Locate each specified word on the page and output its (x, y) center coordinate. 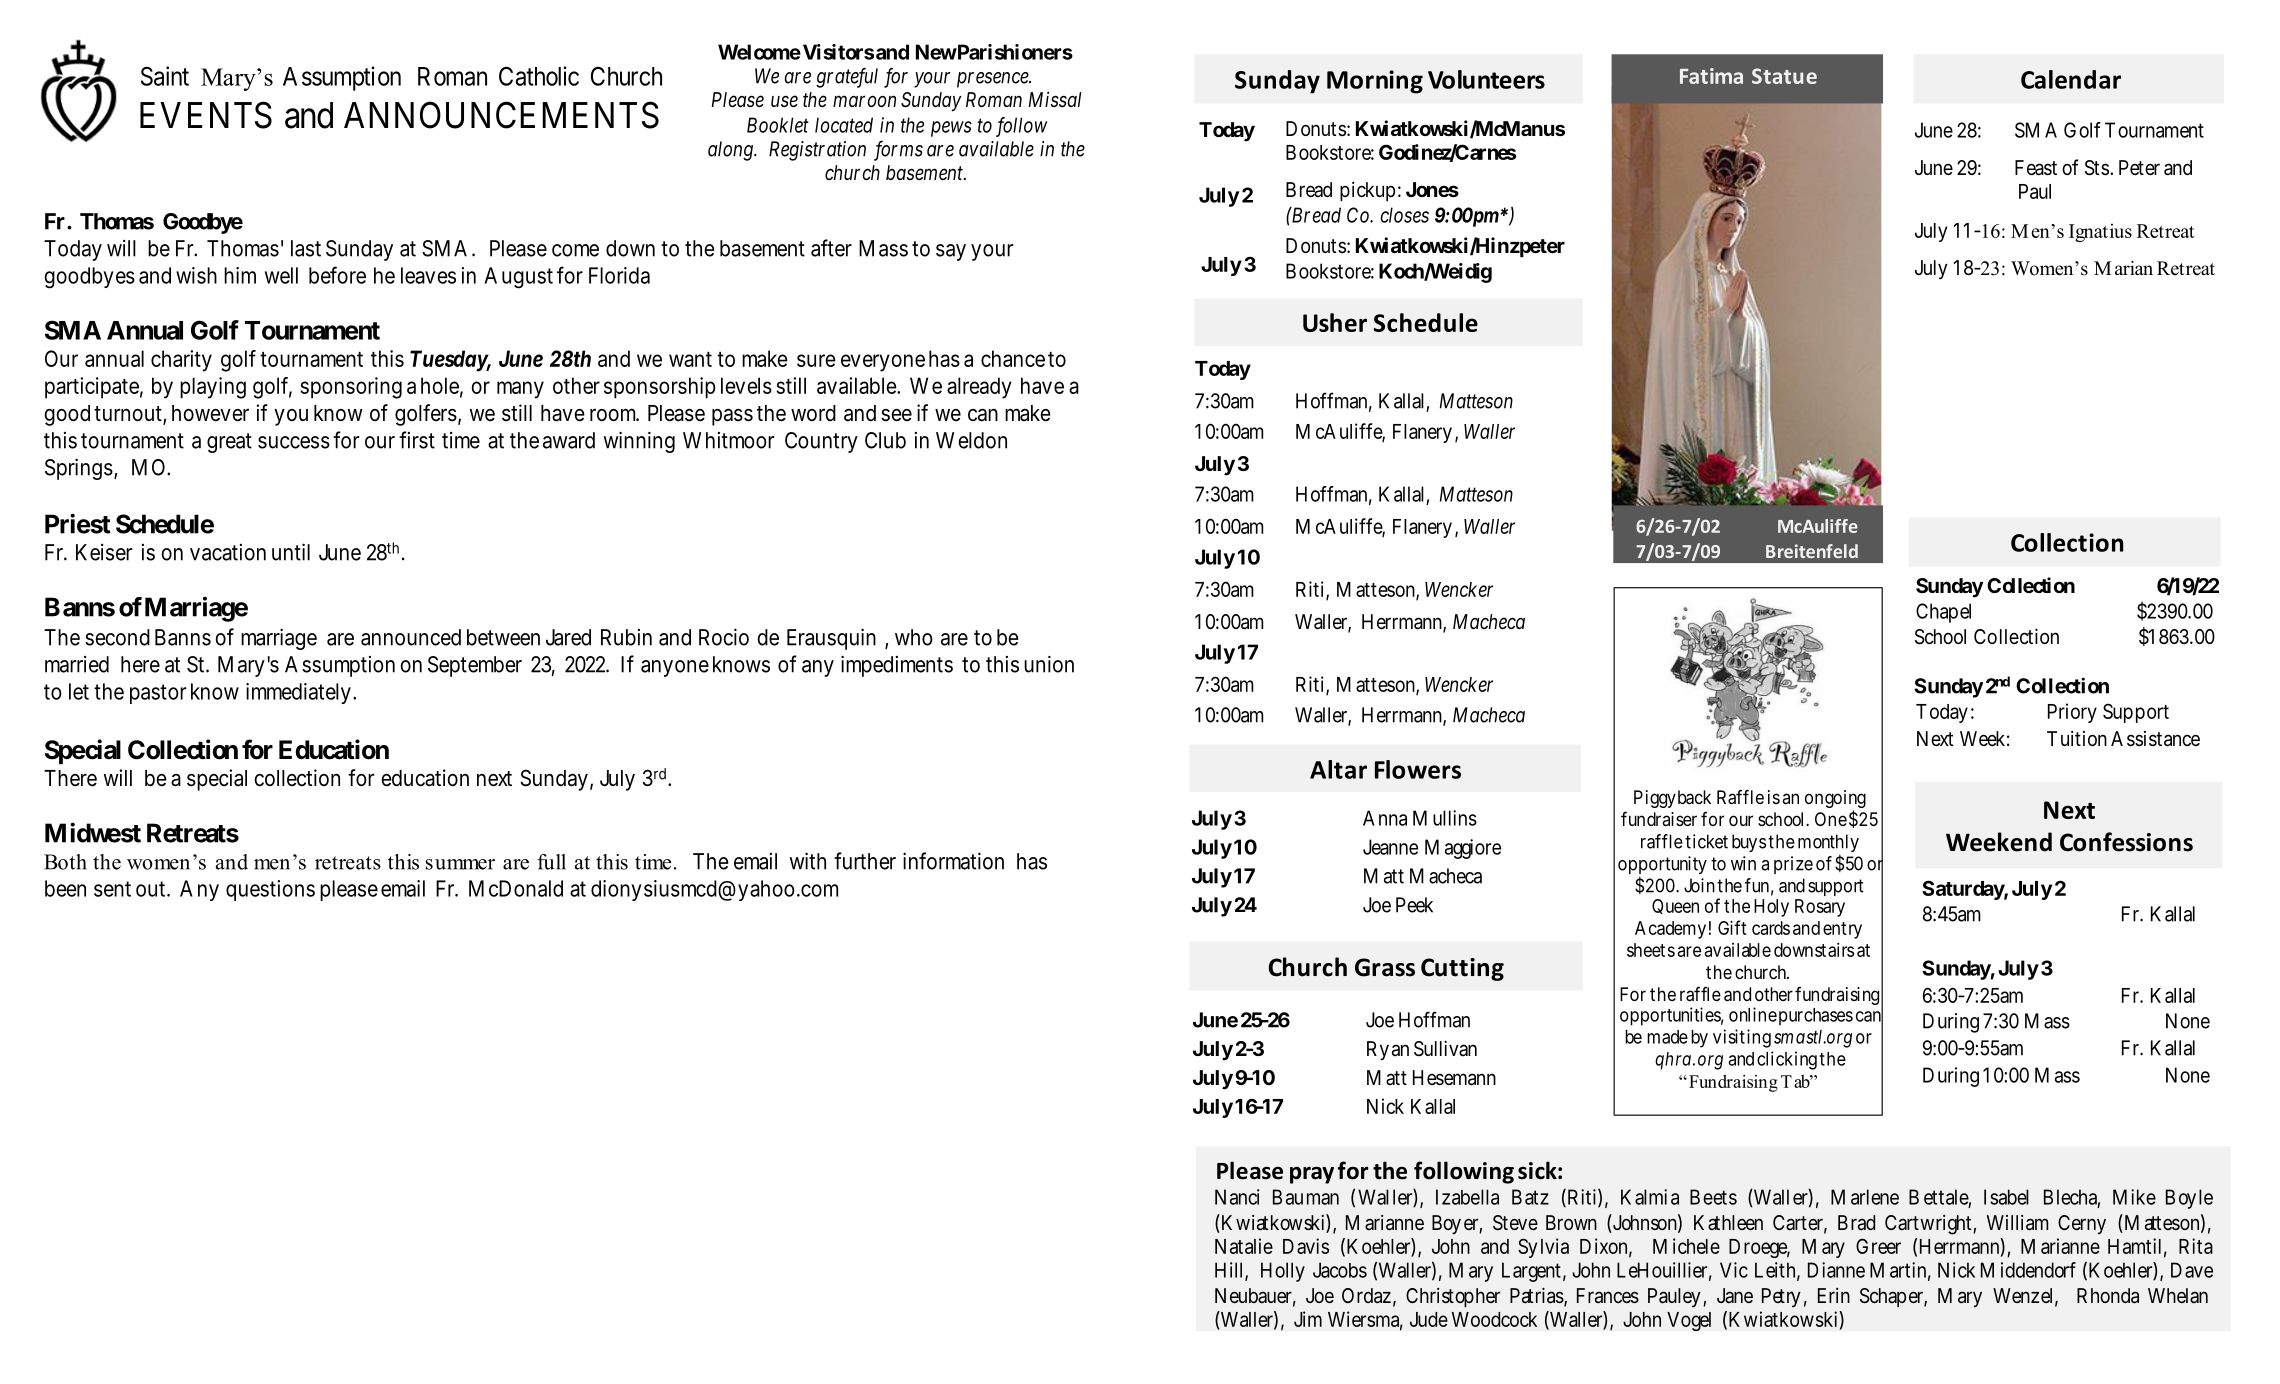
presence (994, 80)
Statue (1784, 76)
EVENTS (206, 115)
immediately (298, 693)
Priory (2072, 713)
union (1049, 664)
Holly (1283, 1272)
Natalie (1244, 1246)
